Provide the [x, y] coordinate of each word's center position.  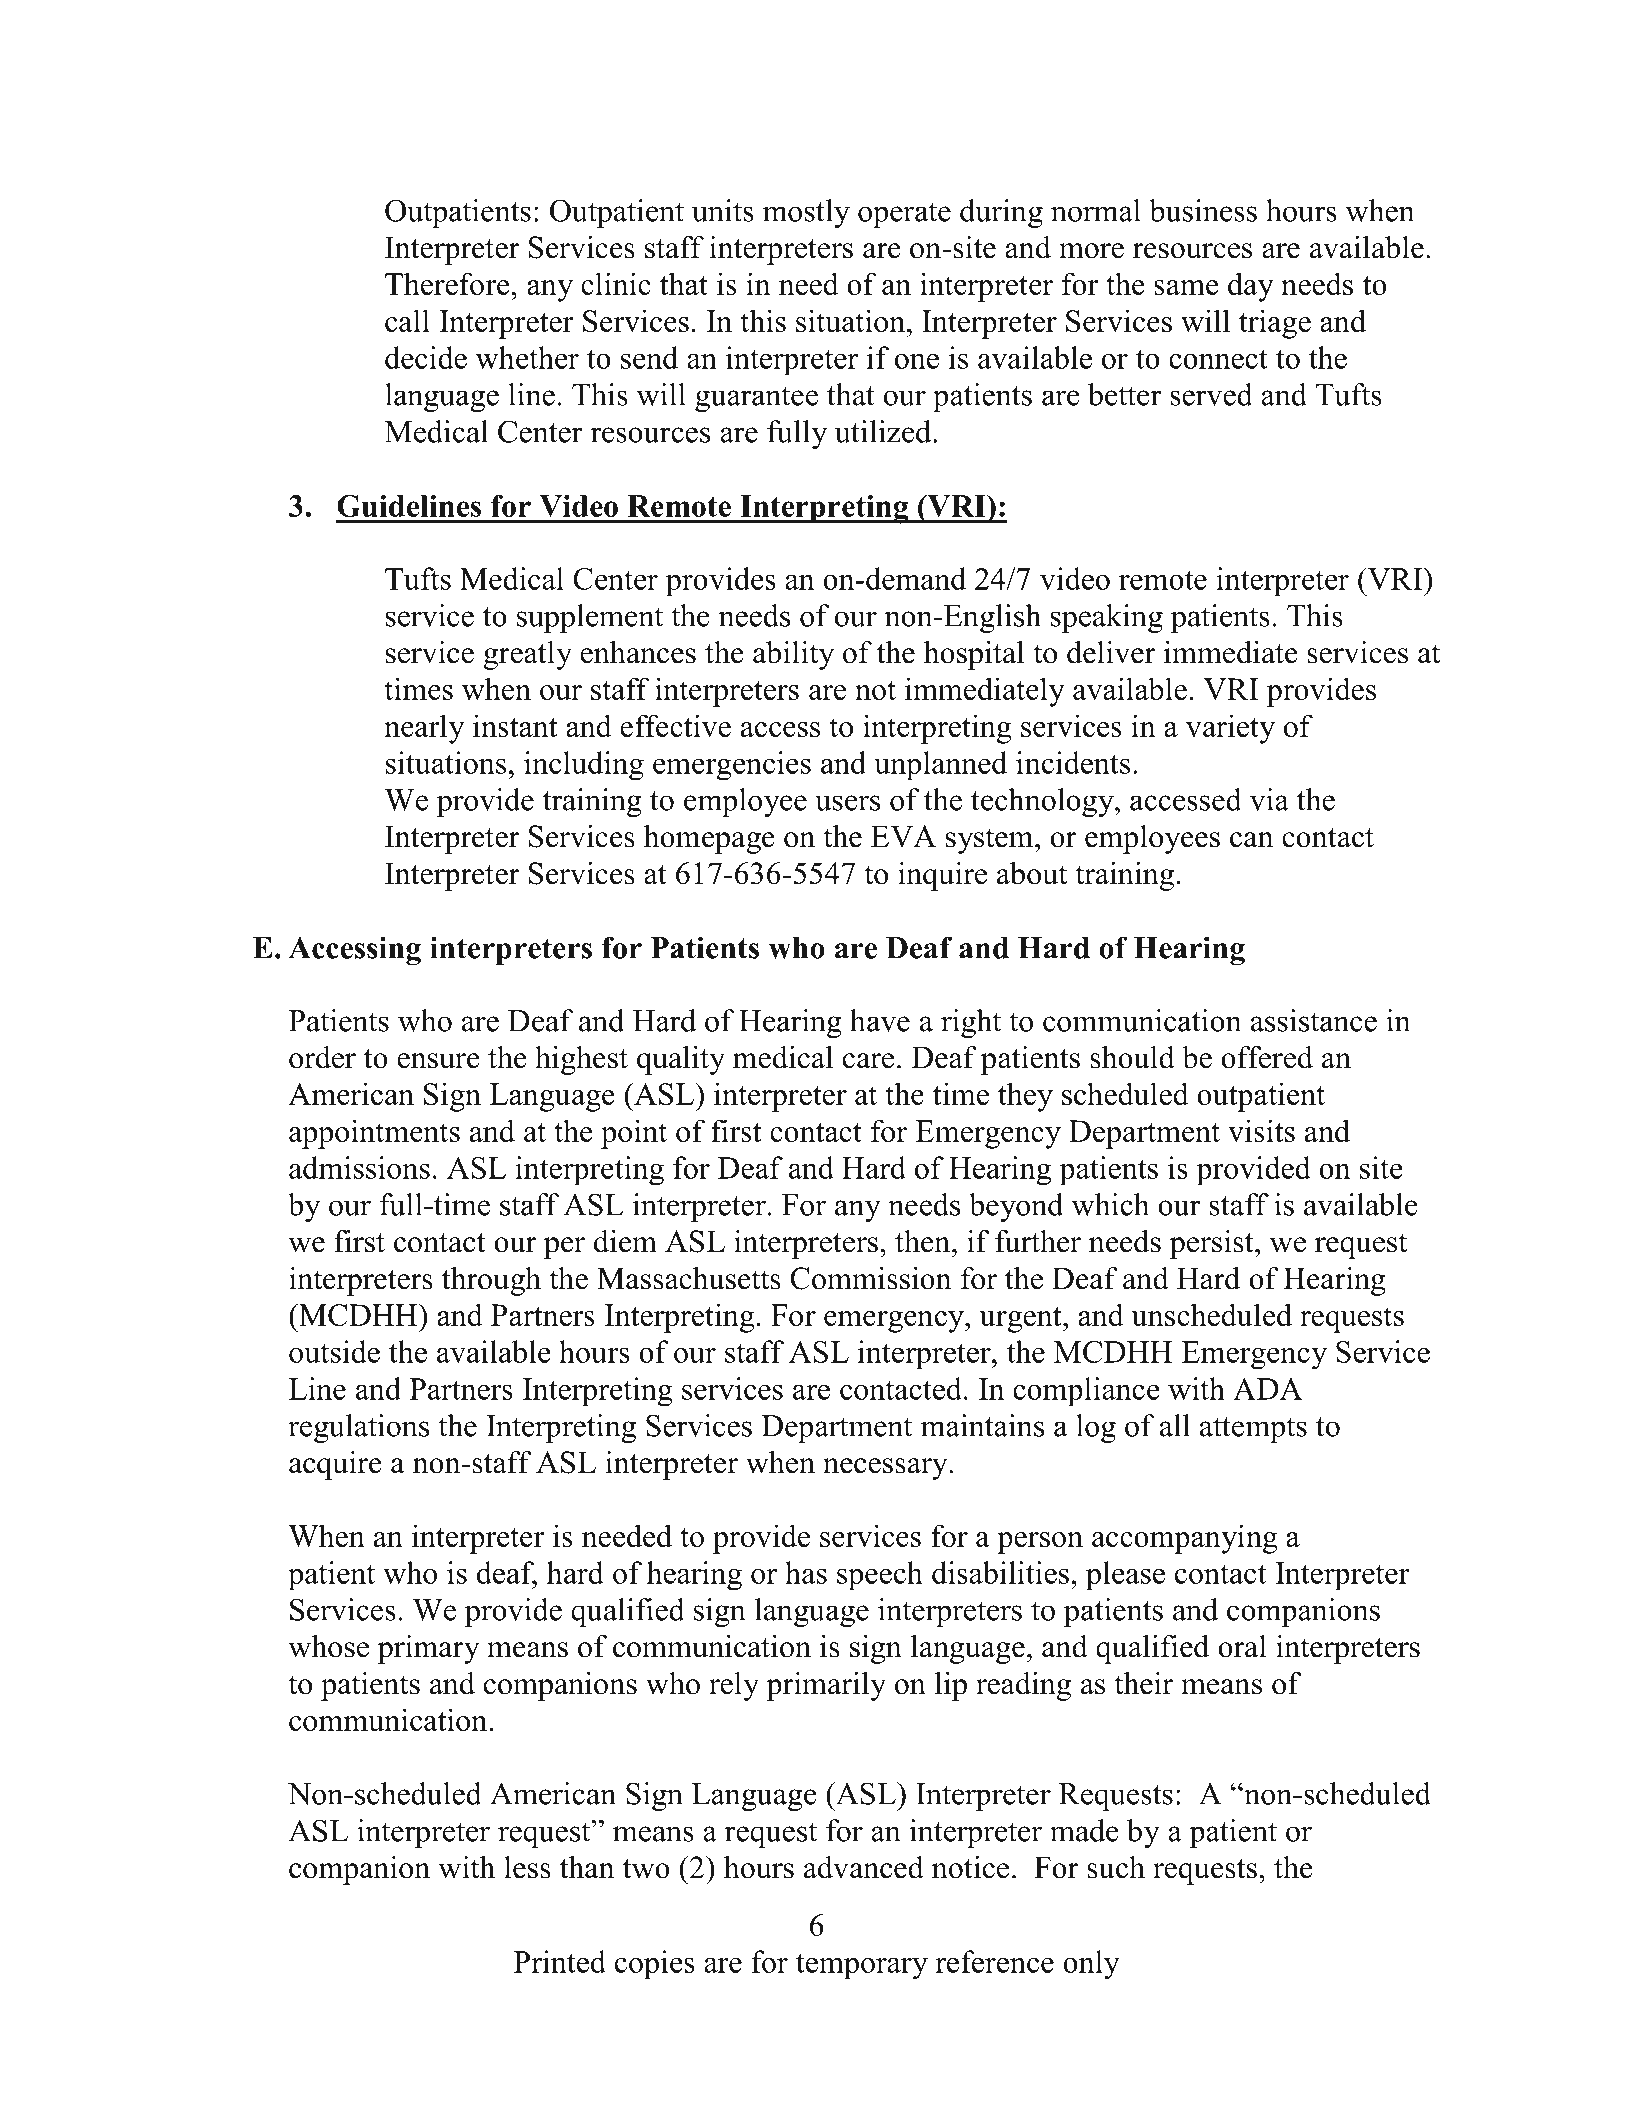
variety [1230, 729]
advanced [864, 1867]
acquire [335, 1465]
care [868, 1061]
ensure [438, 1061]
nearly [424, 729]
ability [793, 655]
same [1186, 287]
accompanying [1185, 1539]
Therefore [448, 283]
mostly [806, 213]
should [1132, 1057]
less [527, 1867]
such [1116, 1867]
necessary [886, 1469]
